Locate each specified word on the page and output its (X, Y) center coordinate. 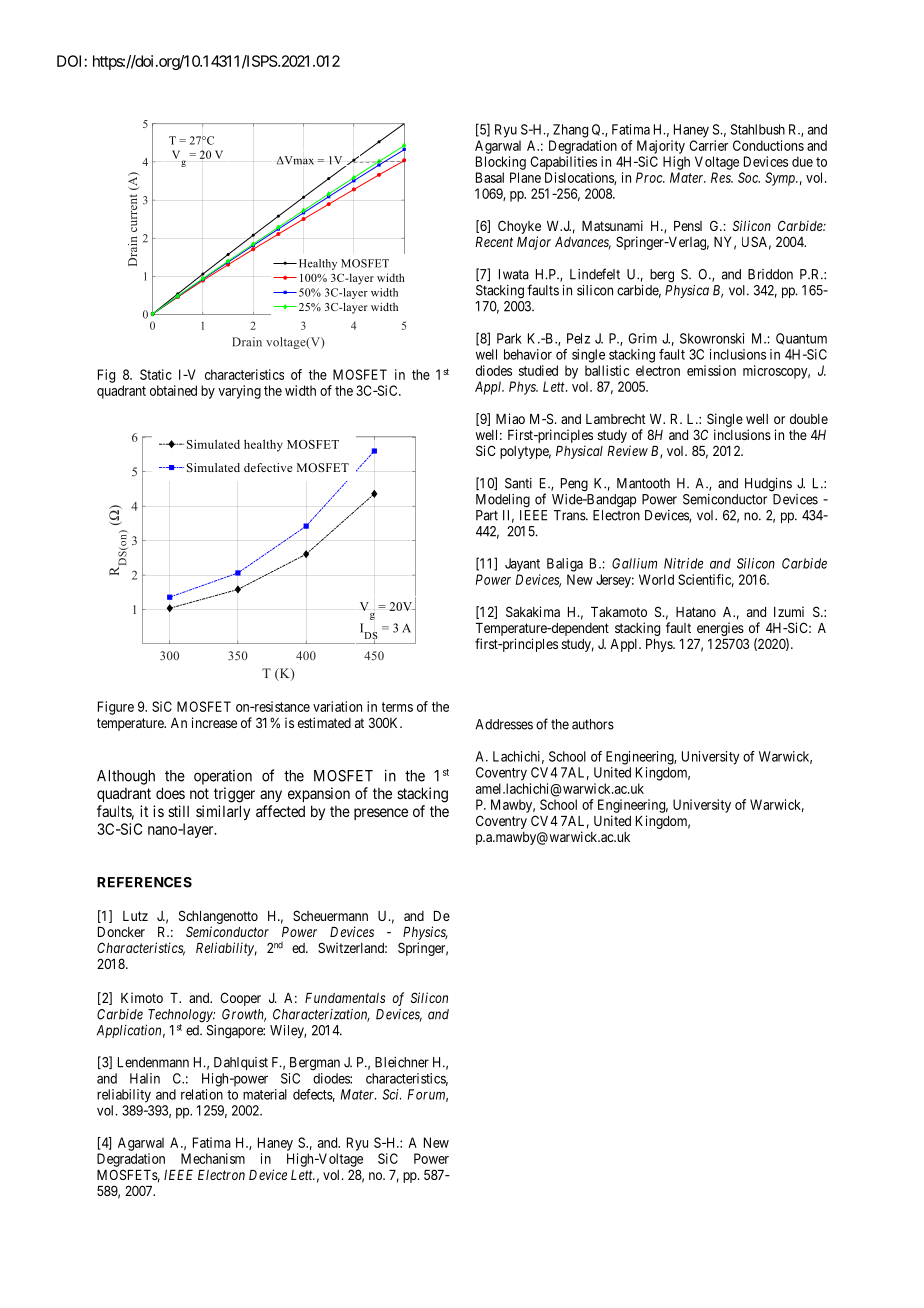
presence (381, 814)
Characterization (321, 1015)
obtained (173, 390)
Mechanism (213, 1158)
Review (627, 450)
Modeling (503, 501)
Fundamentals (345, 998)
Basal (490, 177)
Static (156, 374)
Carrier (708, 145)
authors (593, 724)
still (178, 811)
